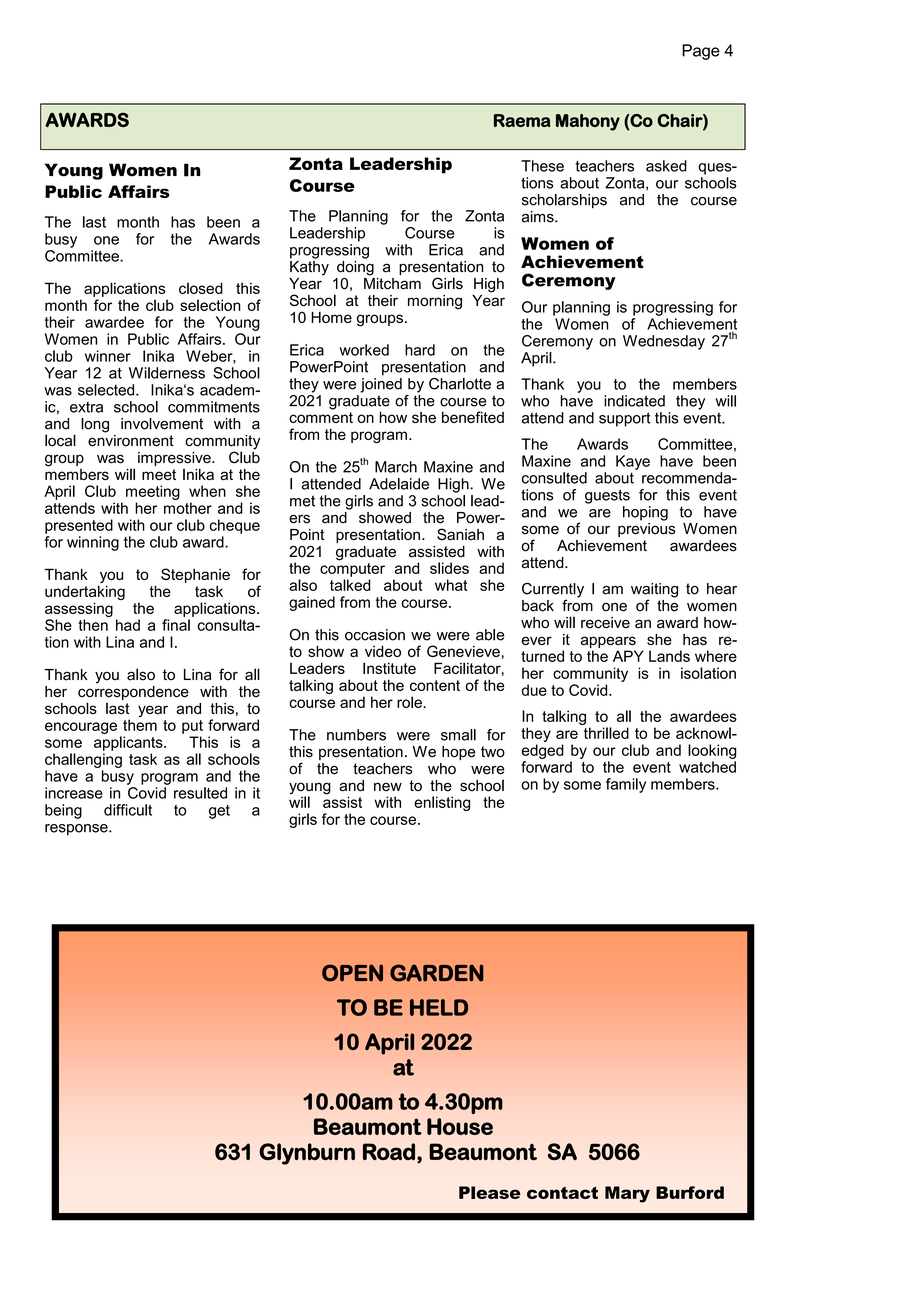  What do you see at coordinates (77, 830) in the document?
I see `response` at bounding box center [77, 830].
